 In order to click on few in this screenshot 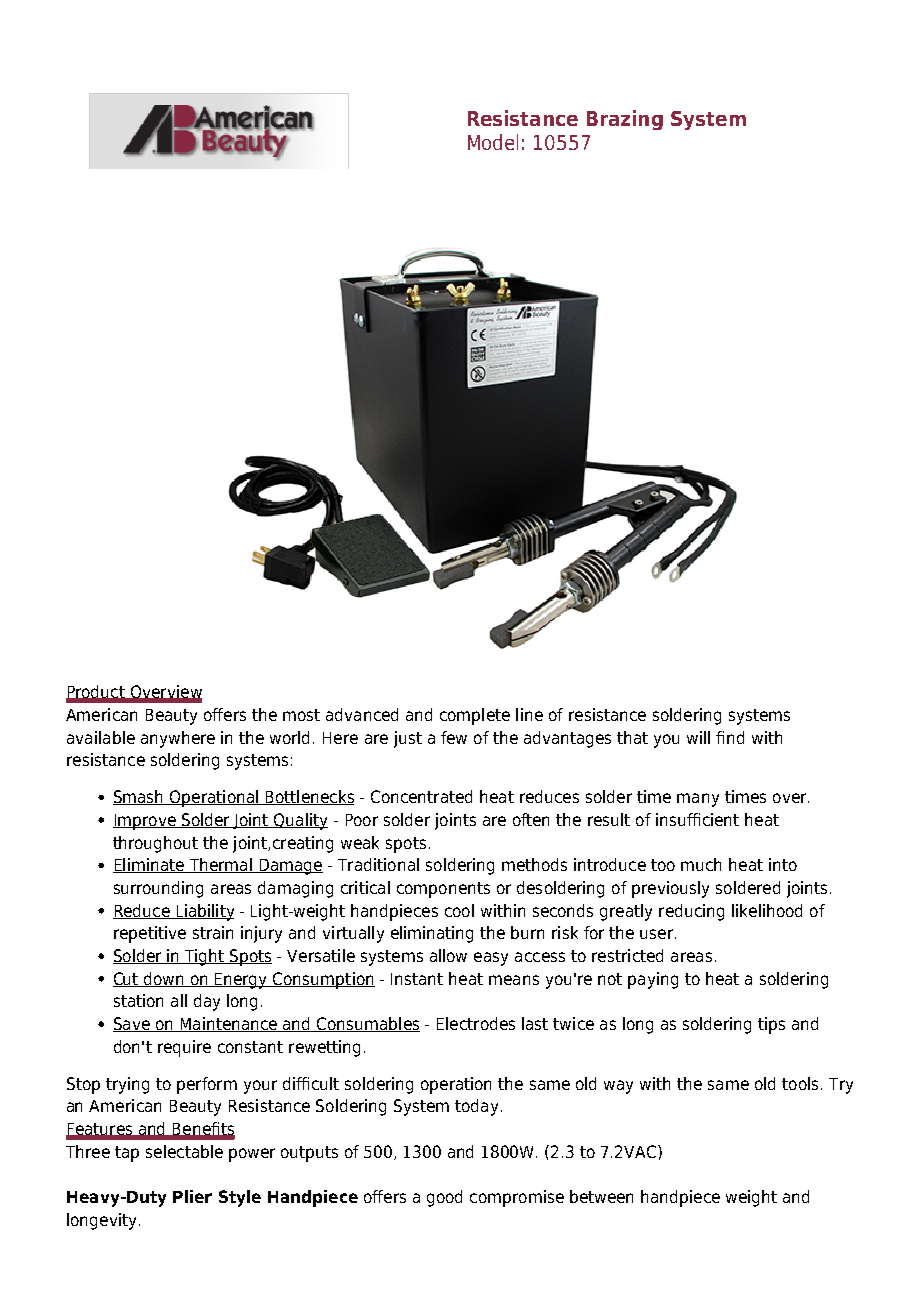, I will do `click(454, 737)`.
